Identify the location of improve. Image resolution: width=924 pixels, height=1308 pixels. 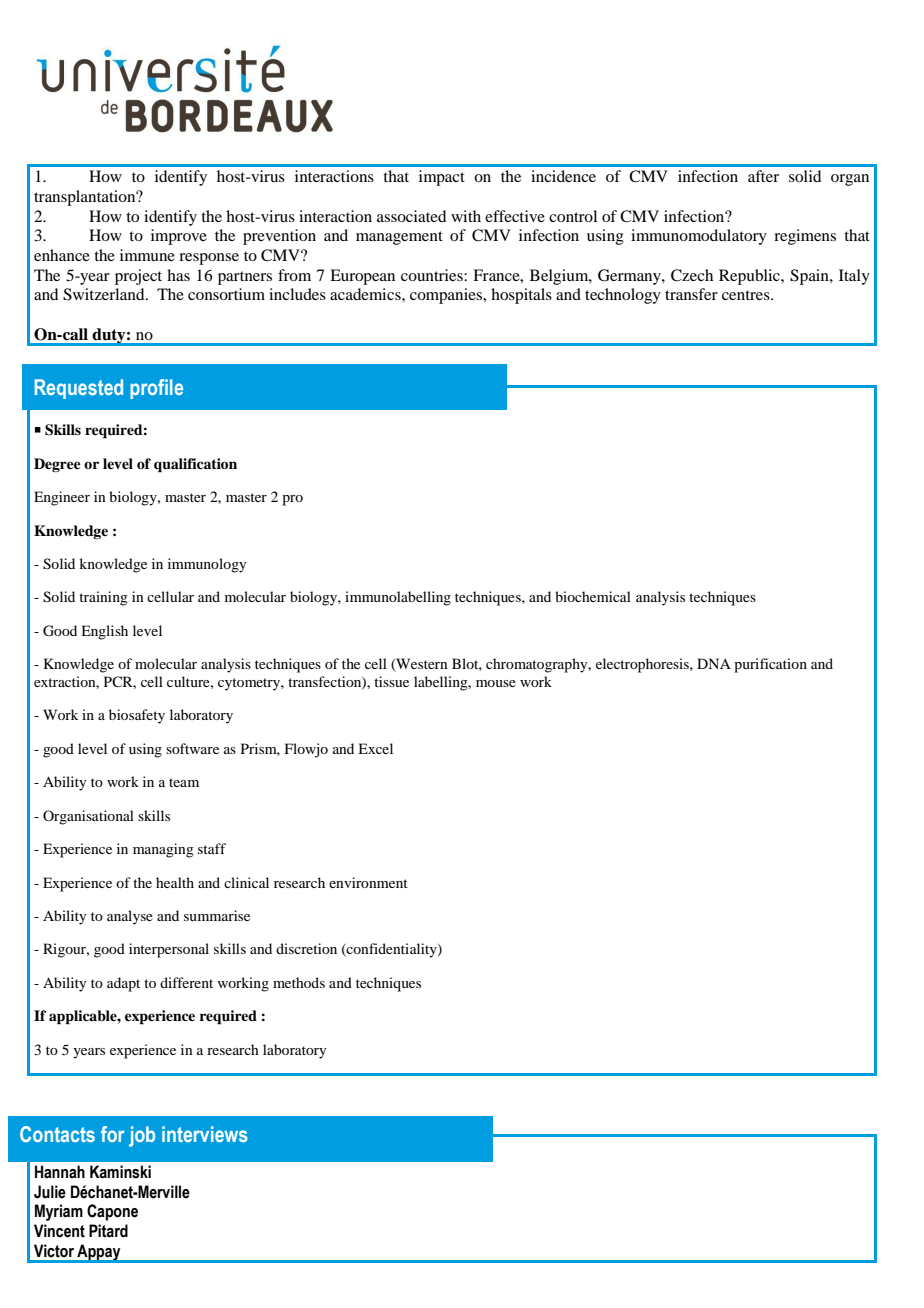
(179, 237).
